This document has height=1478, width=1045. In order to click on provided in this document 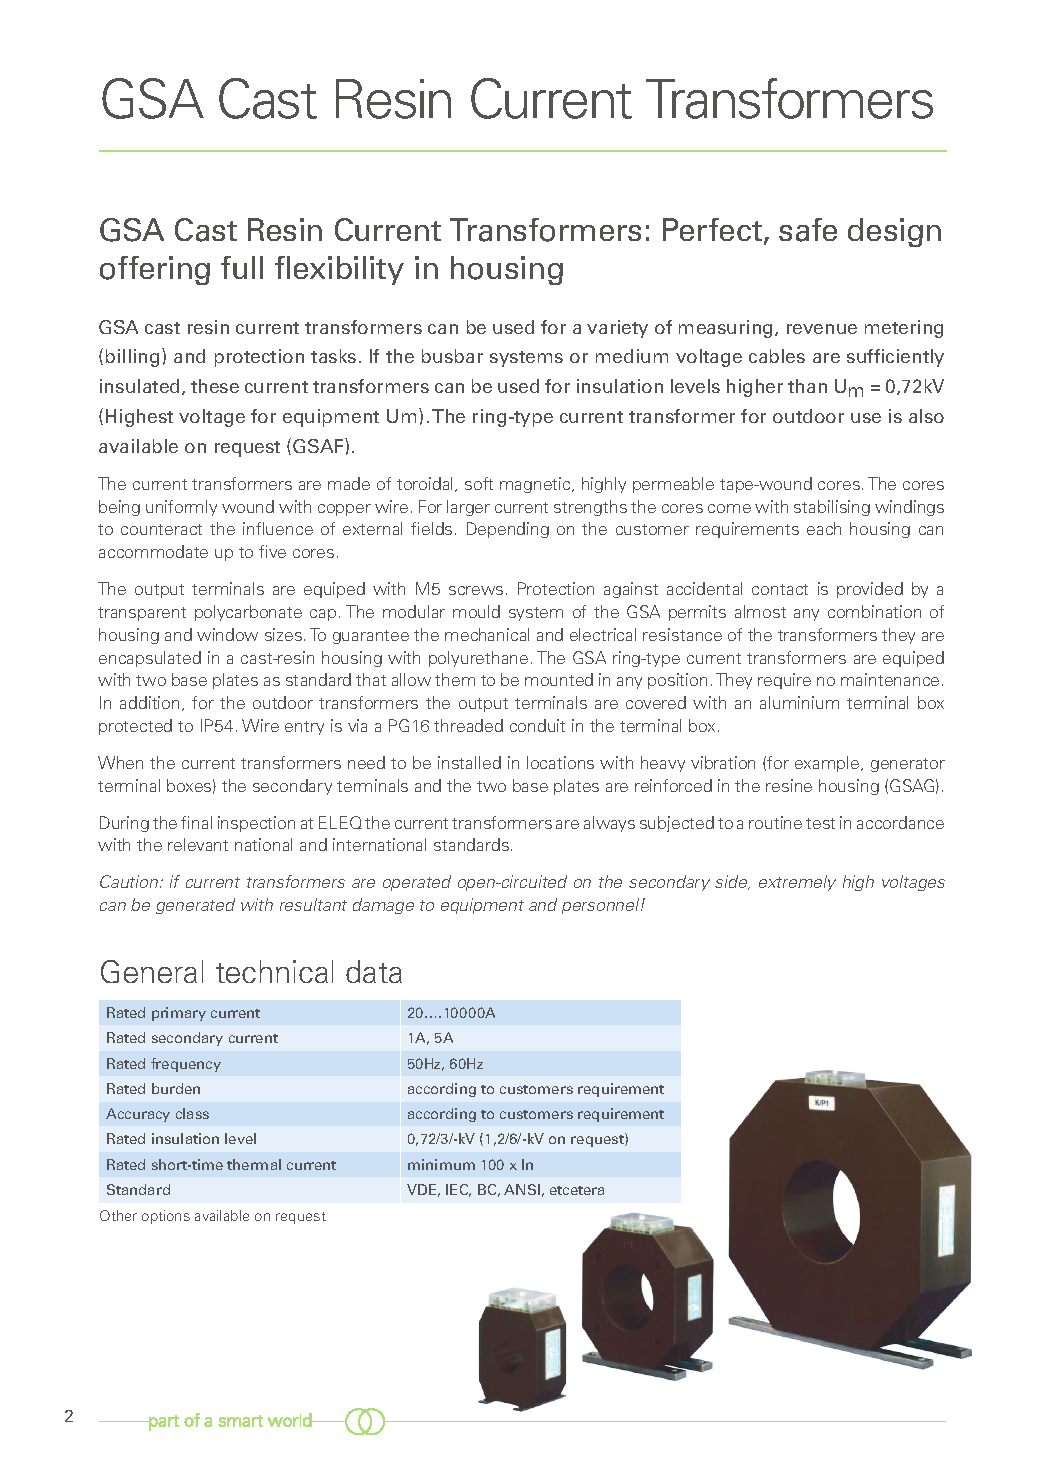, I will do `click(870, 590)`.
